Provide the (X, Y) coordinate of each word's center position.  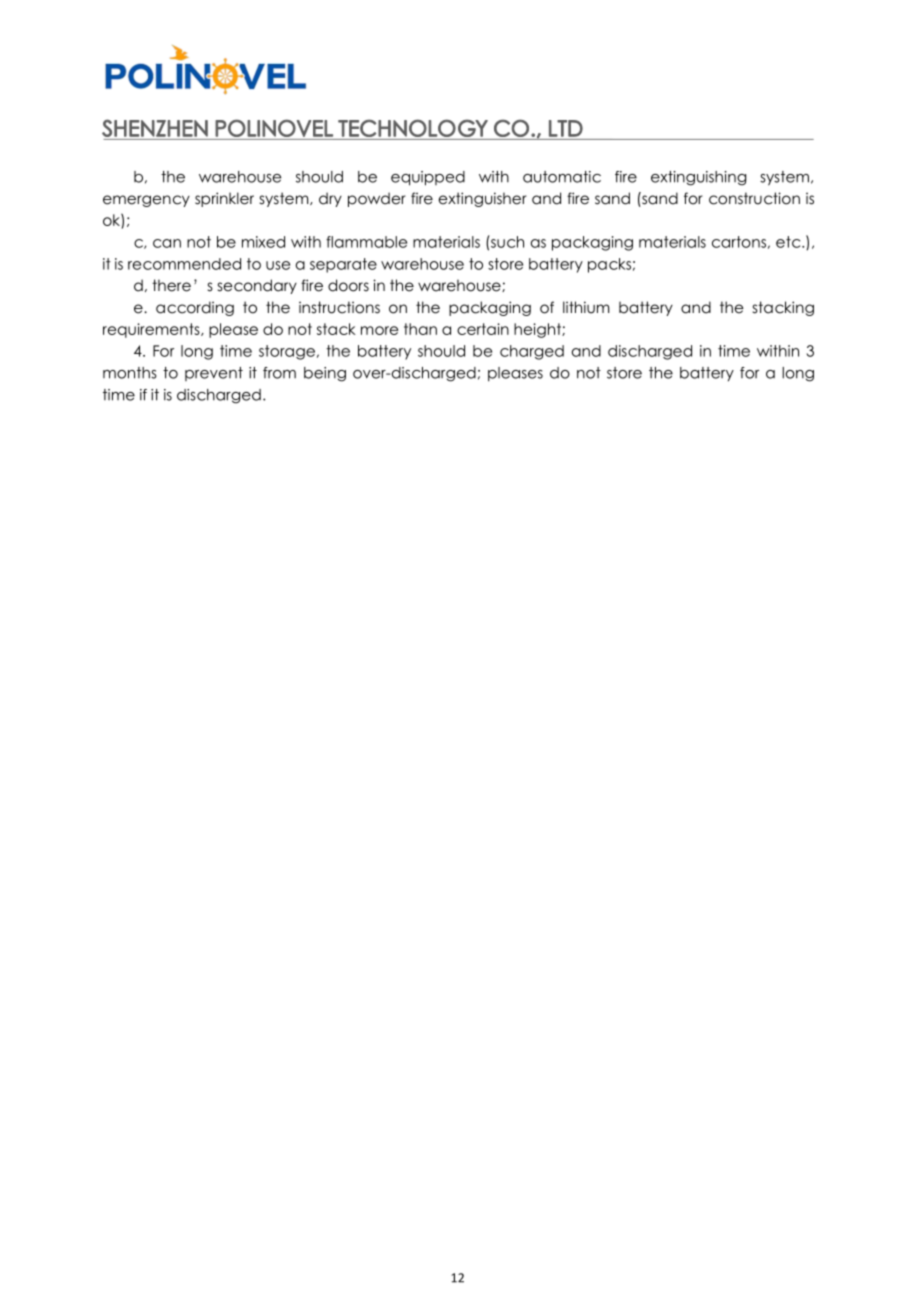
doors (348, 285)
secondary (257, 286)
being (325, 374)
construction (754, 198)
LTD (566, 128)
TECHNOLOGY (413, 128)
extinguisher (483, 199)
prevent (214, 374)
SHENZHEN (155, 128)
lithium (586, 307)
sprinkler (224, 199)
